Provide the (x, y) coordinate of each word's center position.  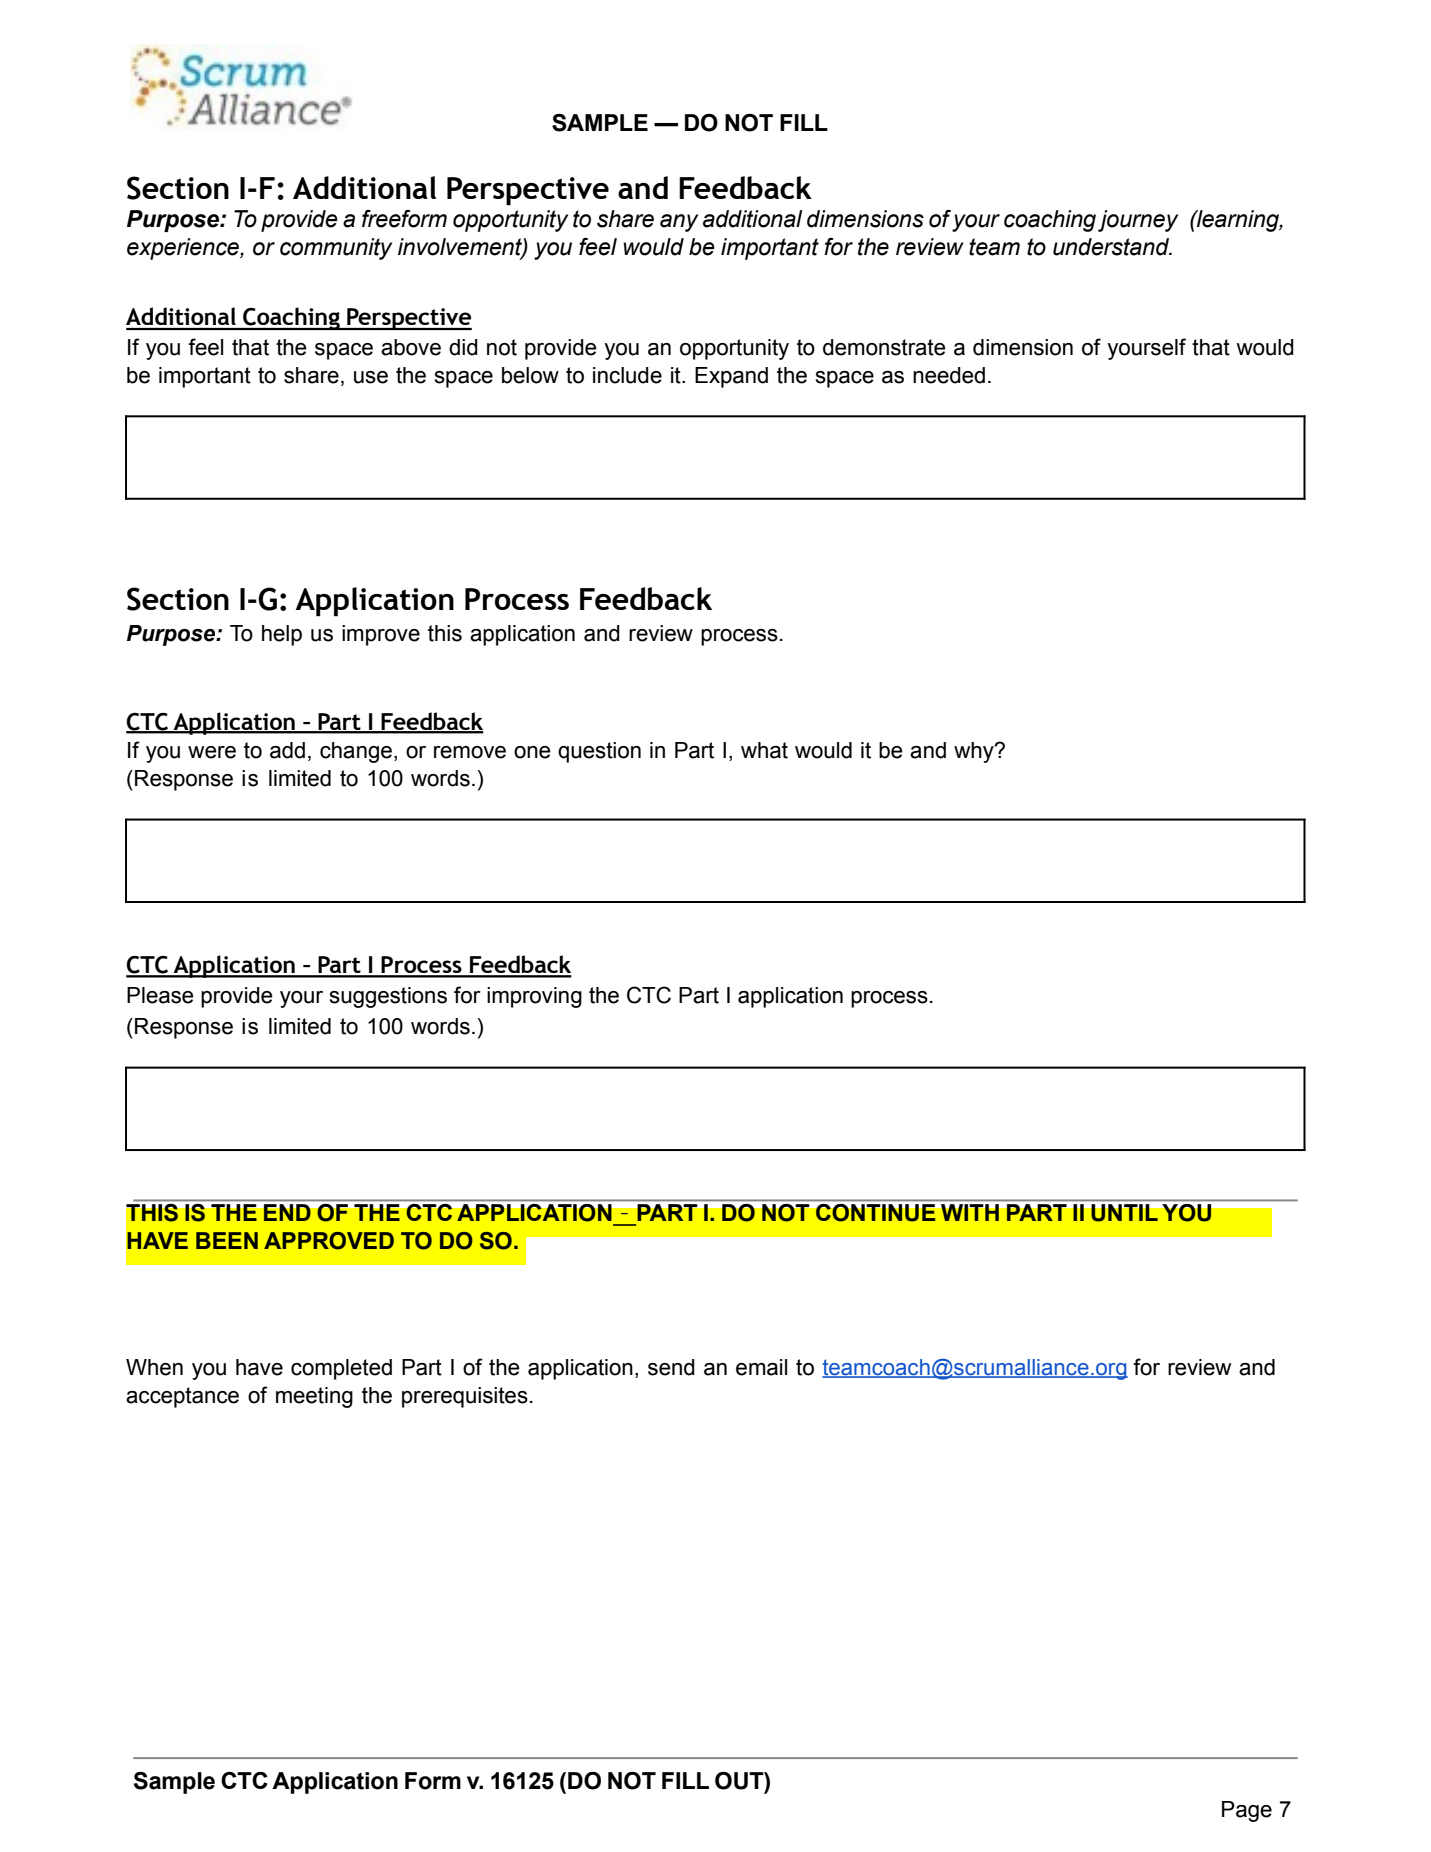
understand (1112, 247)
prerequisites (465, 1397)
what (764, 750)
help (282, 635)
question (599, 752)
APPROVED (329, 1241)
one (532, 752)
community (336, 249)
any (679, 223)
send (671, 1367)
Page (1247, 1811)
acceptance (182, 1397)
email (761, 1367)
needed (949, 375)
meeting (314, 1397)
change (356, 752)
